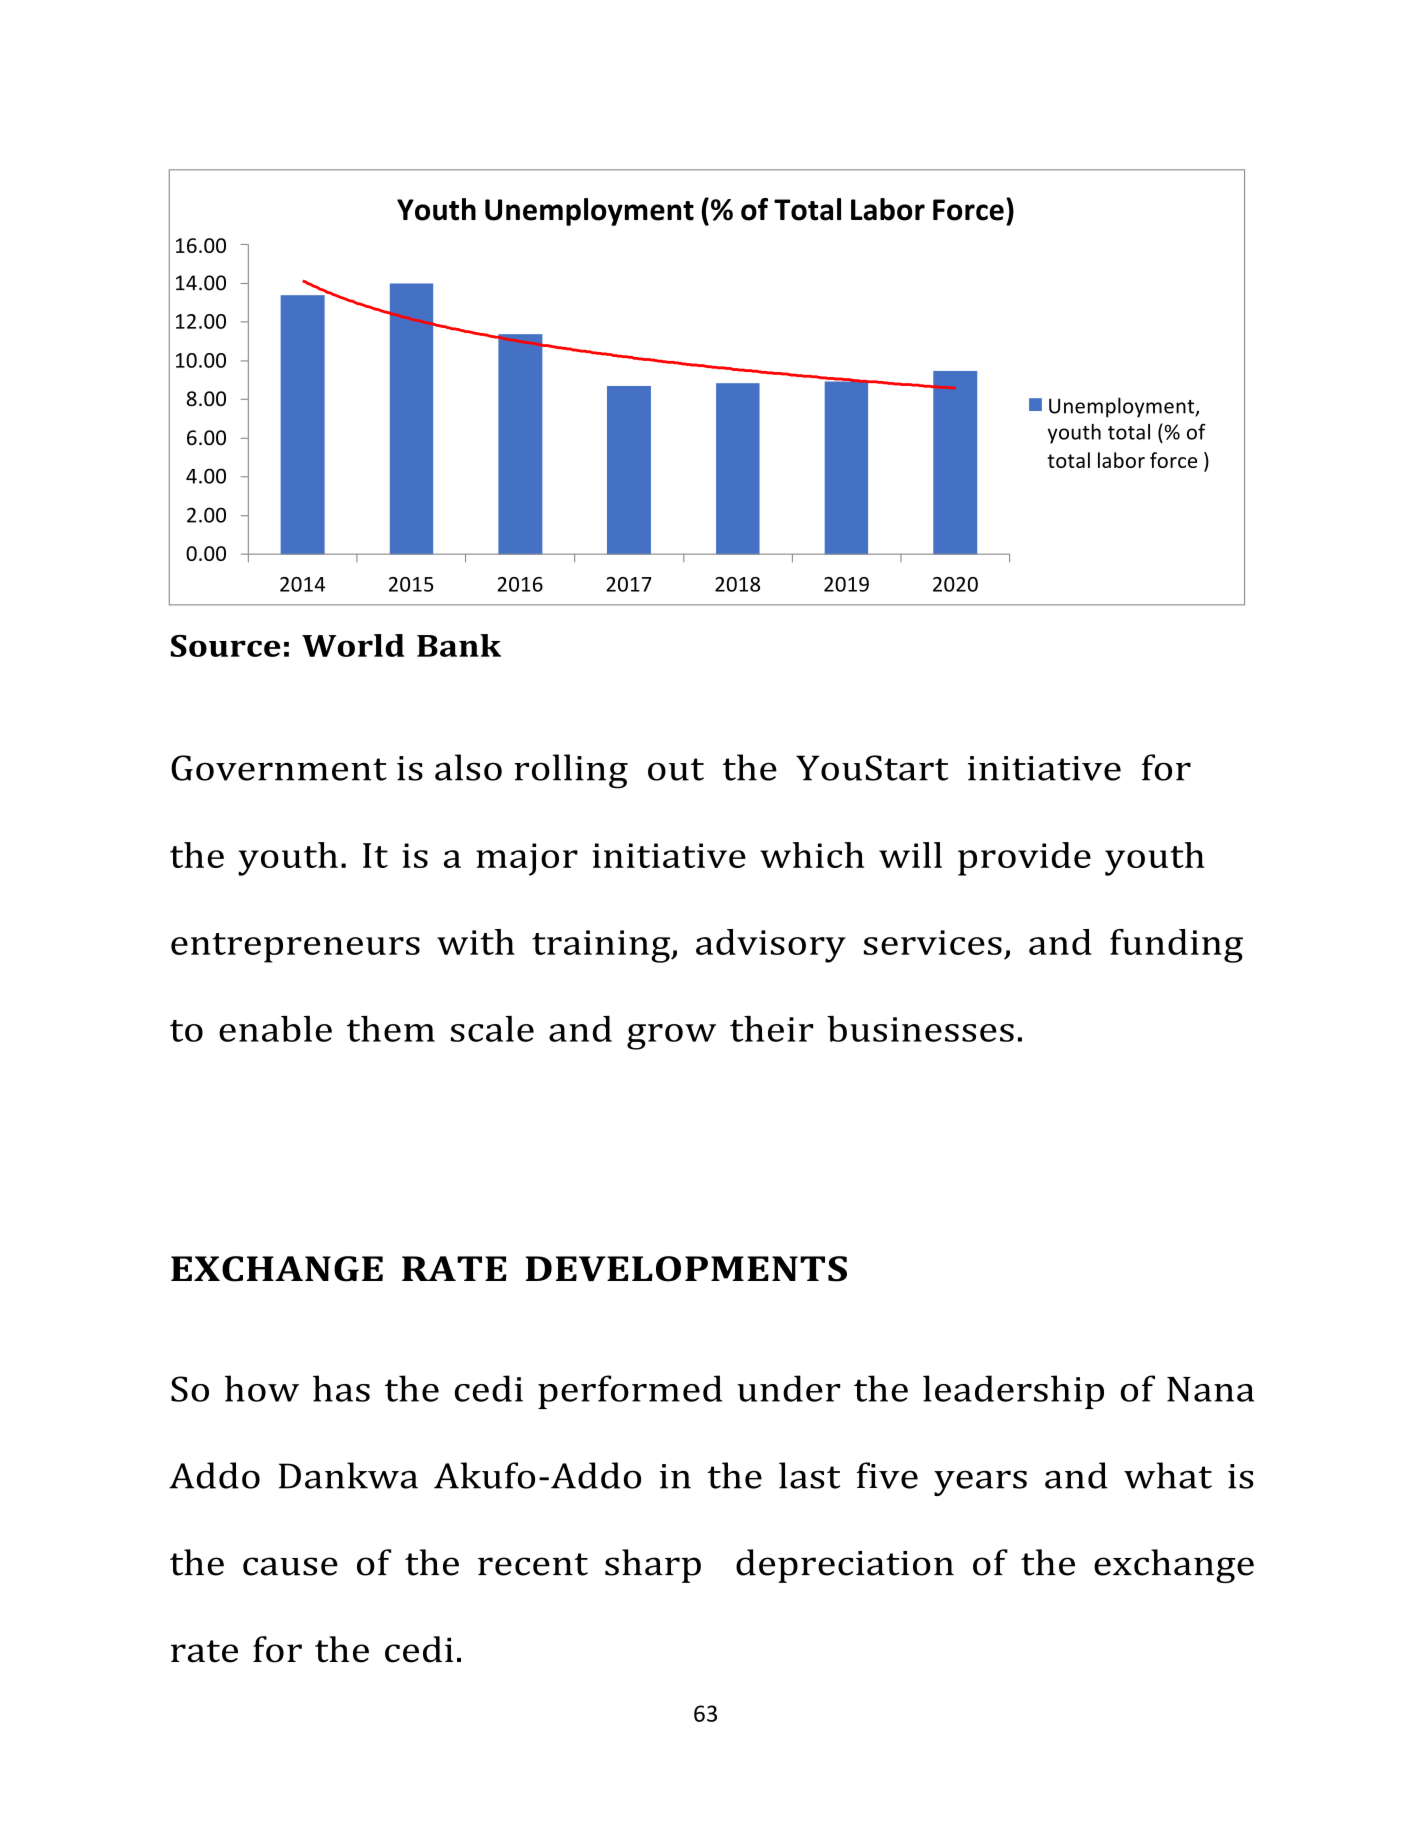 Image resolution: width=1420 pixels, height=1838 pixels. I want to click on rolling, so click(571, 771).
